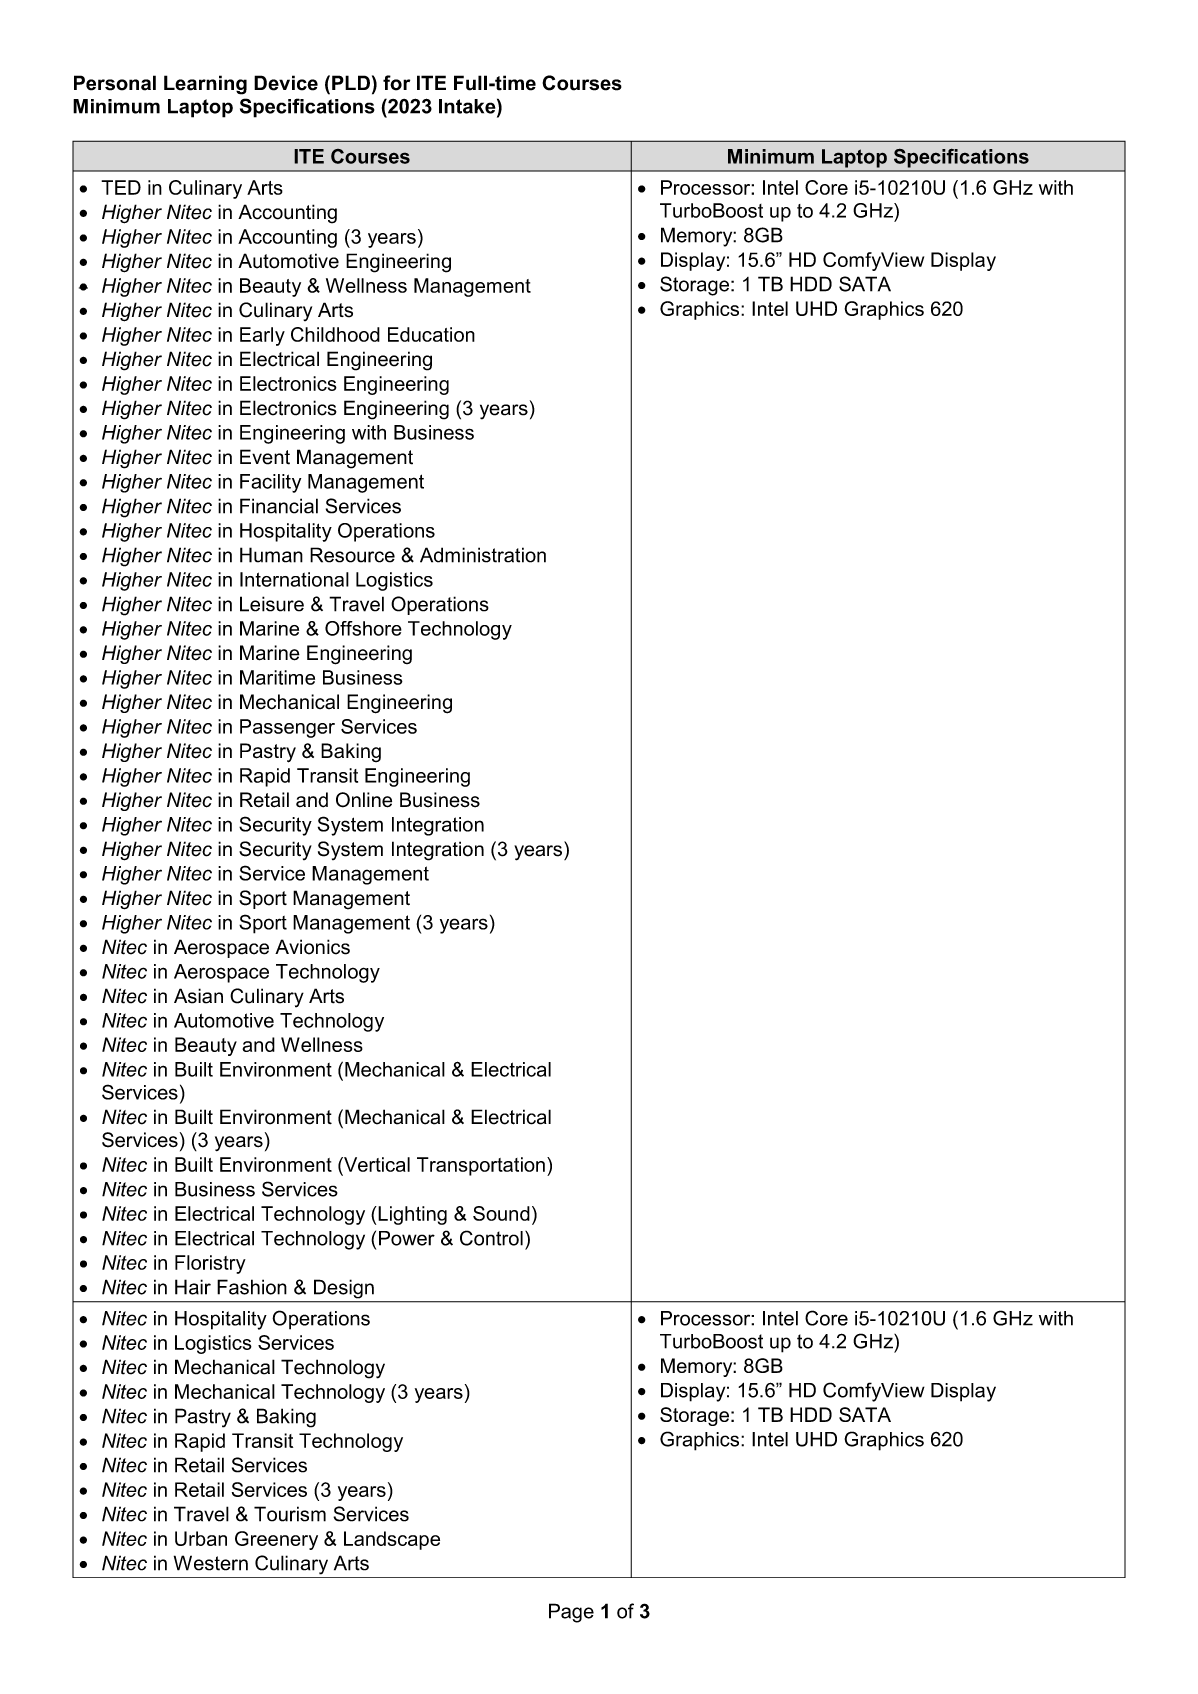 This page has height=1694, width=1198. I want to click on Leisure, so click(272, 604).
